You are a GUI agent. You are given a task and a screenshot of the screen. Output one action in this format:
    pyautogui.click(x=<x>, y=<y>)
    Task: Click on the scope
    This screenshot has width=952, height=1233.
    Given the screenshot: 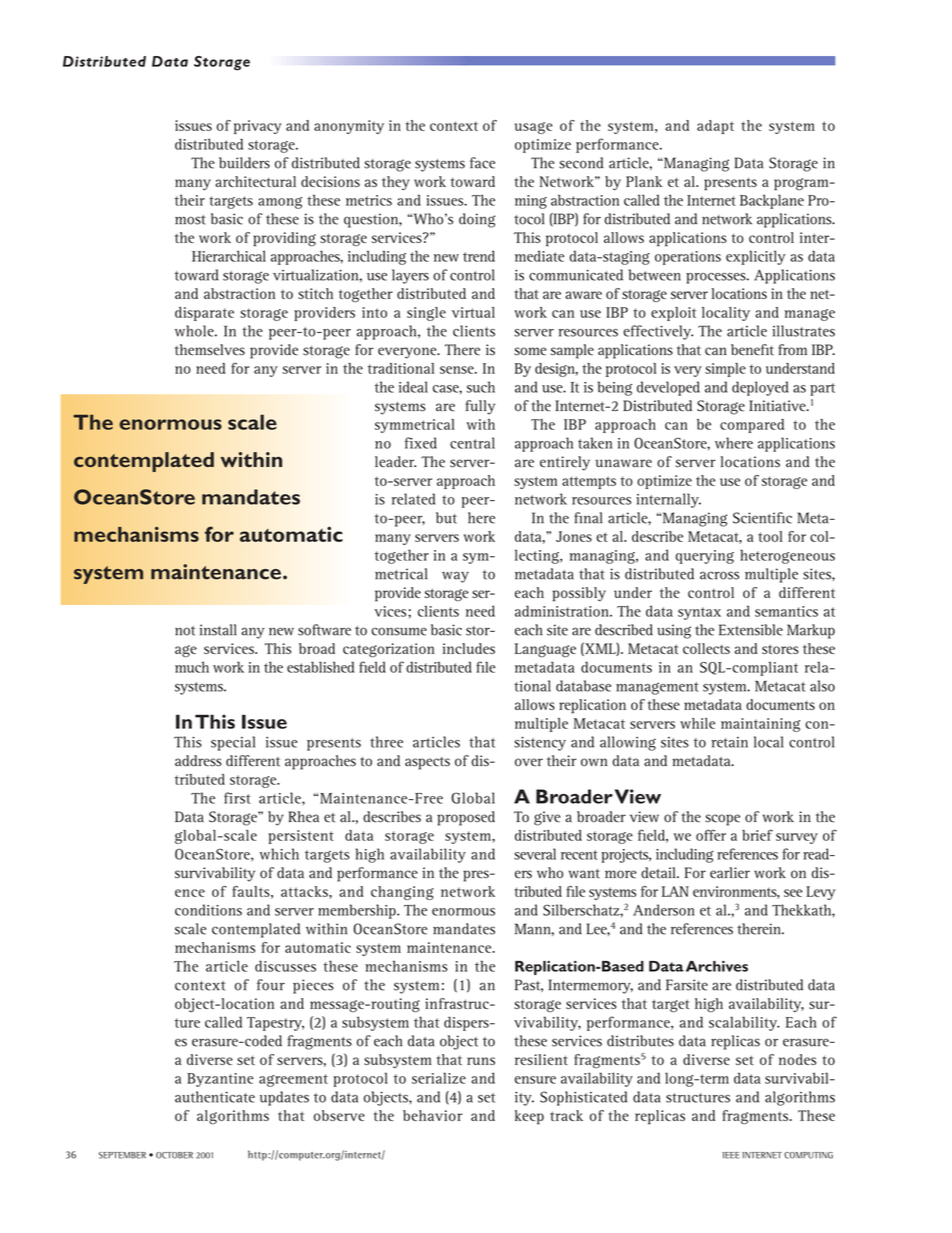 What is the action you would take?
    pyautogui.click(x=722, y=820)
